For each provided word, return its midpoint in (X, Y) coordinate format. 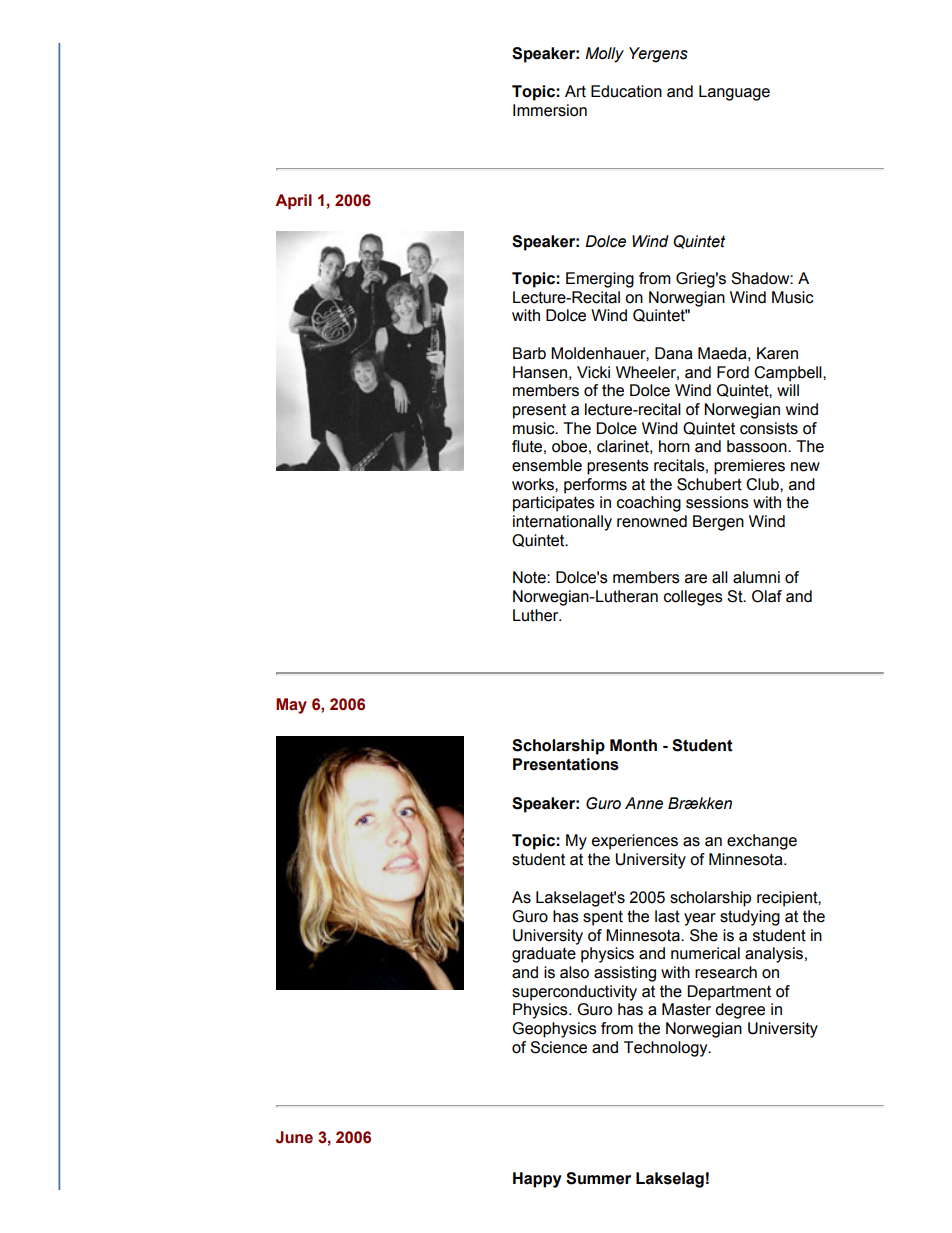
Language (734, 93)
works (534, 484)
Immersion (550, 110)
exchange (762, 842)
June (294, 1137)
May (291, 706)
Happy (537, 1180)
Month (633, 745)
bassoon (758, 446)
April (293, 202)
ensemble (547, 465)
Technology (667, 1049)
